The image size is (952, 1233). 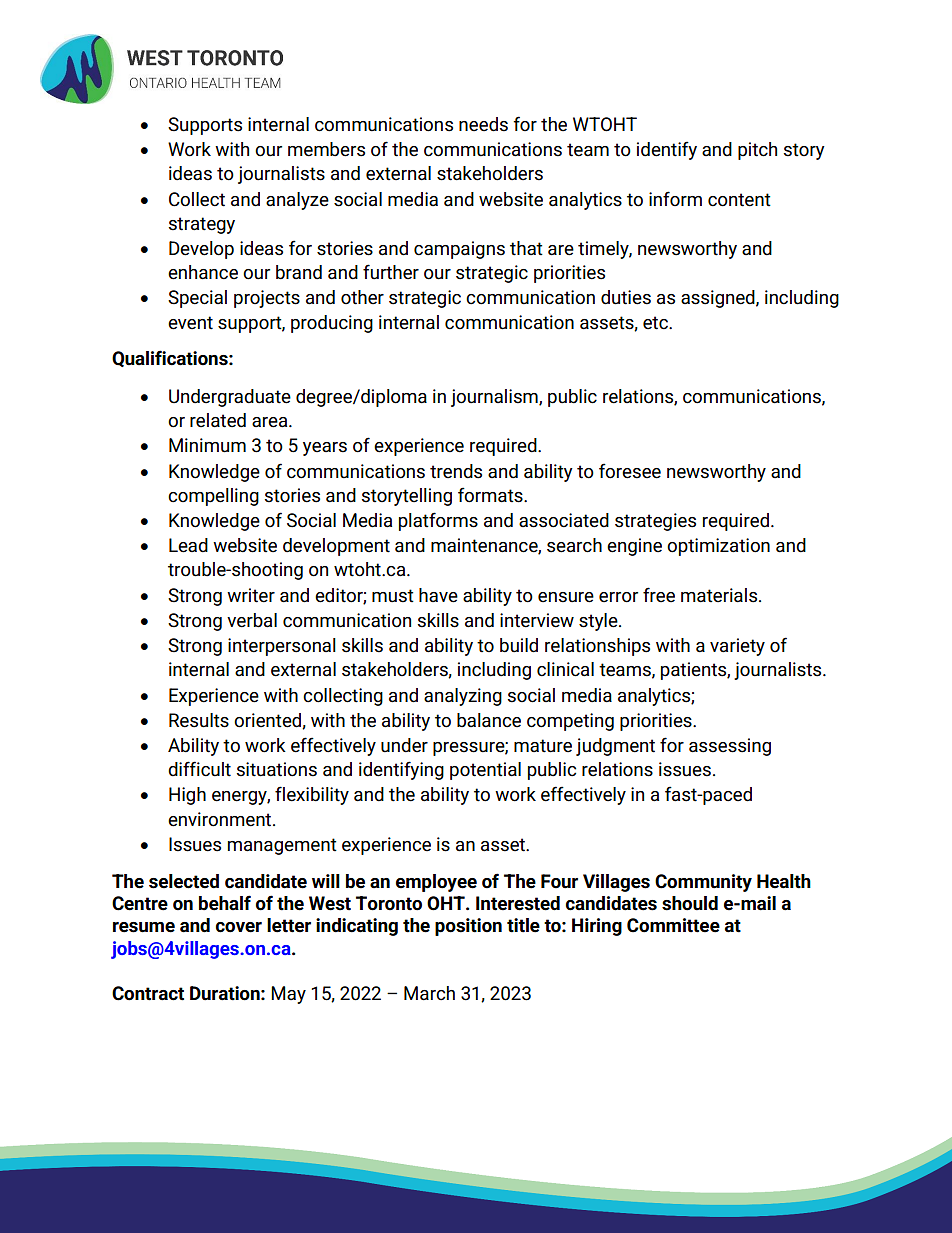 I want to click on event, so click(x=190, y=323).
